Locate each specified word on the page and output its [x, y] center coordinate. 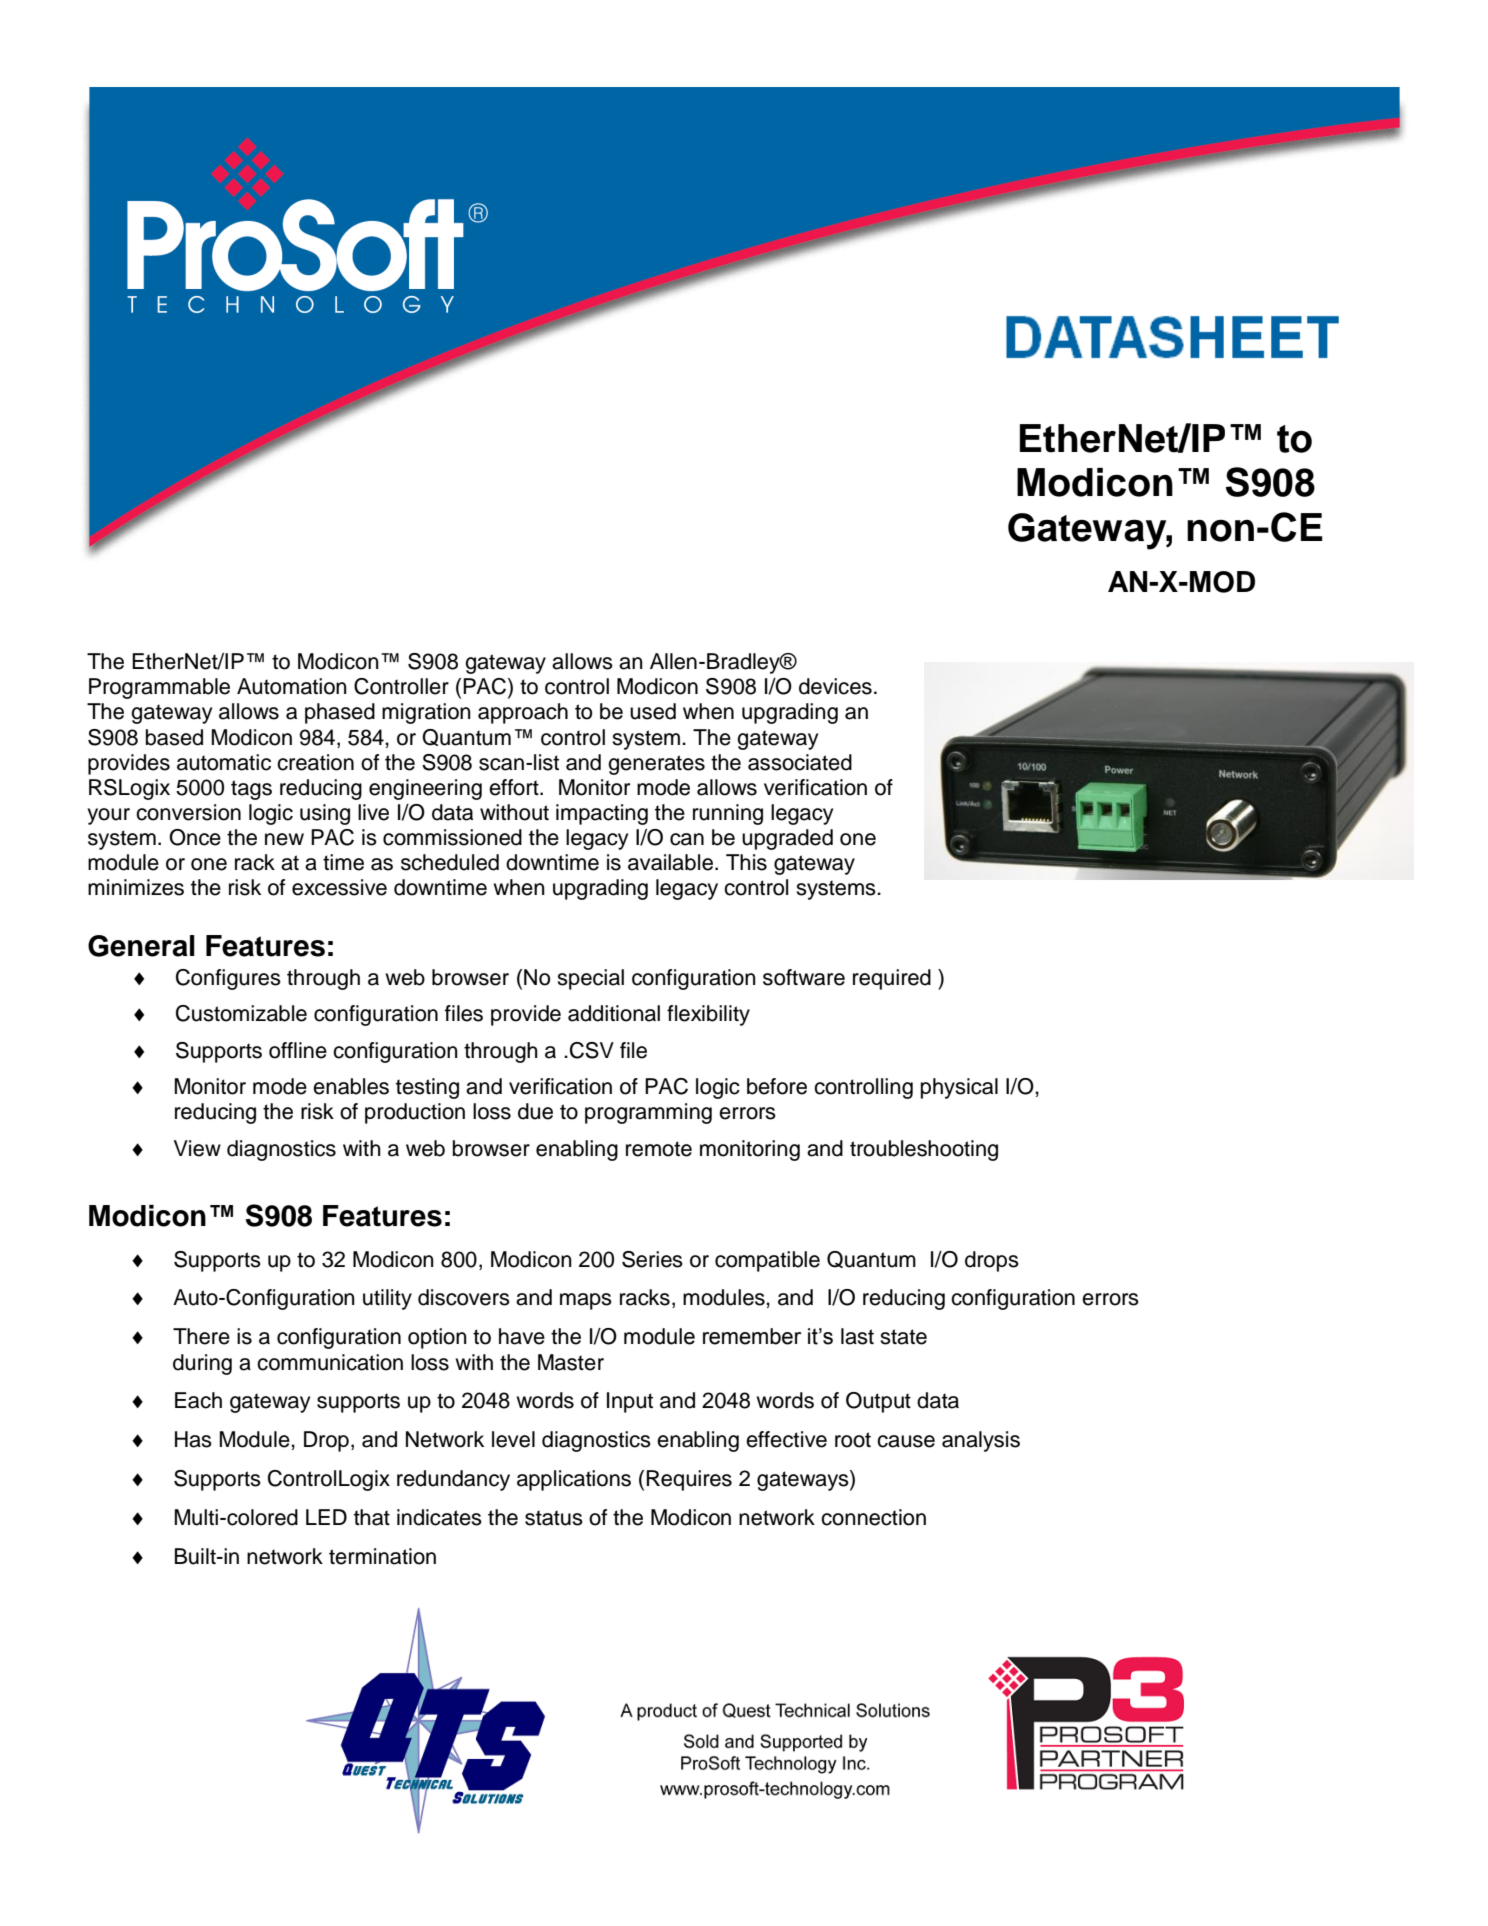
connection [873, 1517]
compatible [767, 1261]
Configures [228, 979]
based [174, 737]
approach [523, 713]
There [201, 1336]
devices [835, 686]
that [372, 1517]
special [590, 979]
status [554, 1518]
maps [586, 1301]
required [892, 979]
